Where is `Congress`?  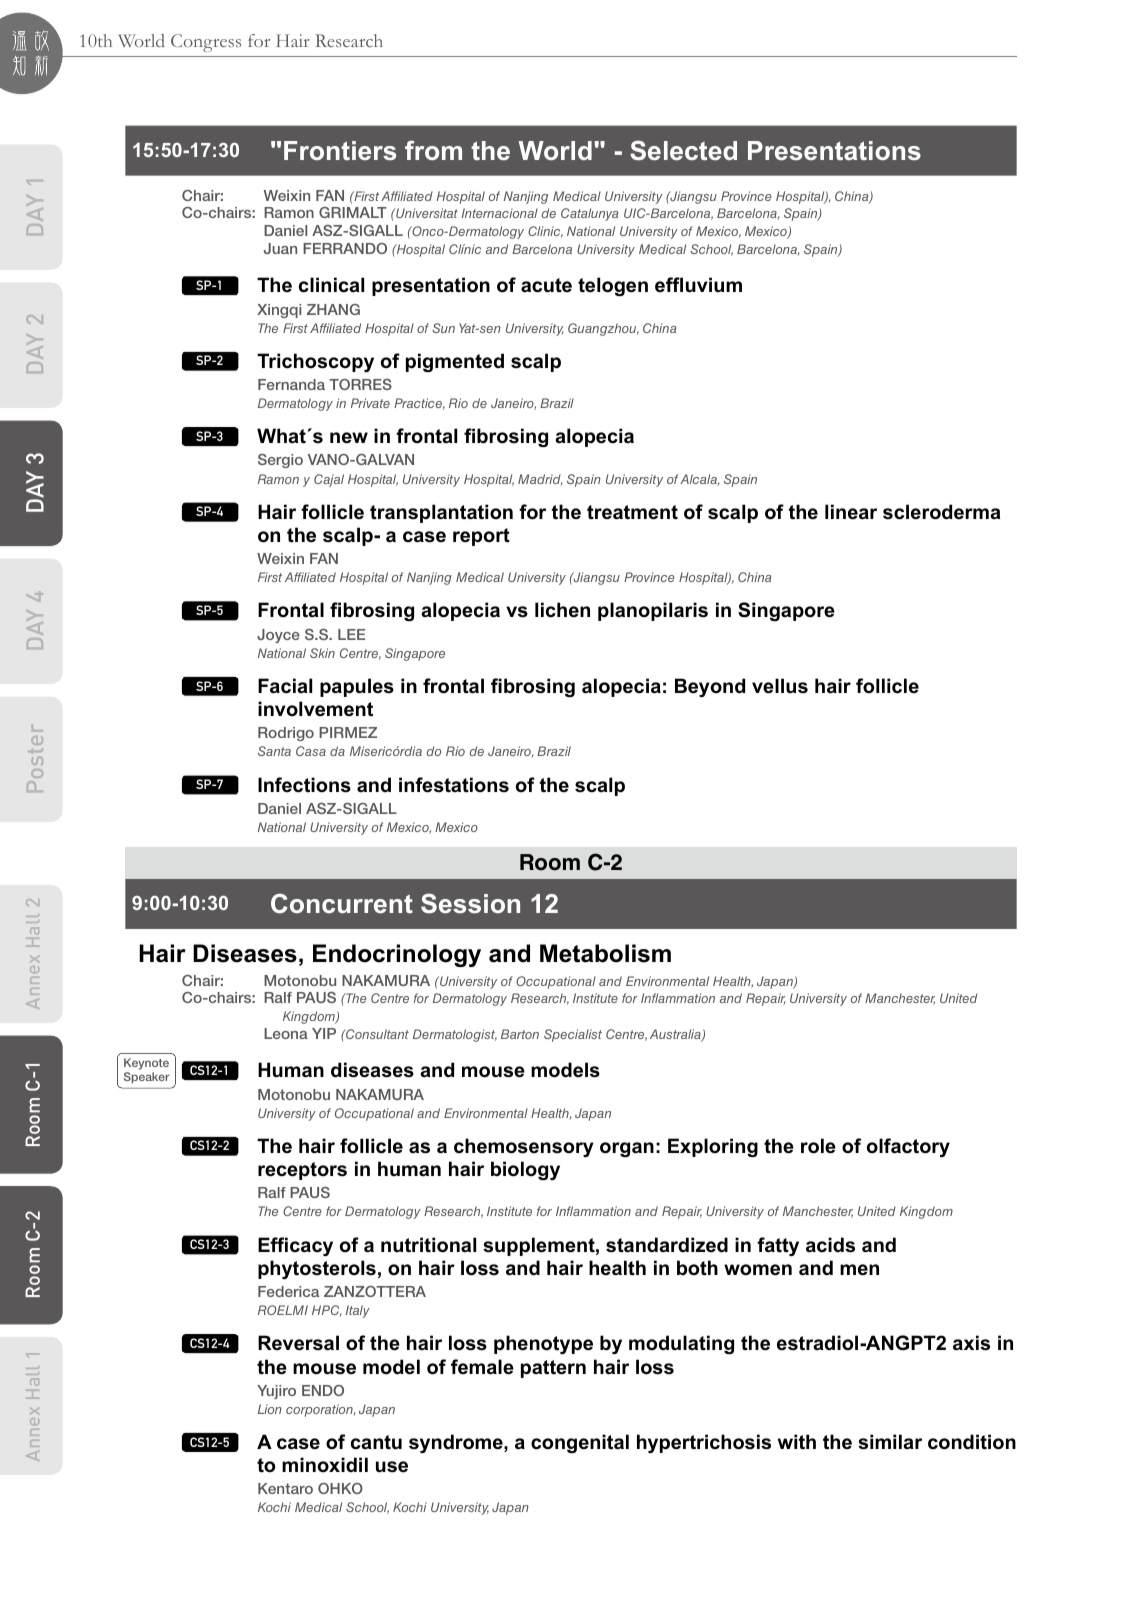
Congress is located at coordinates (206, 43).
